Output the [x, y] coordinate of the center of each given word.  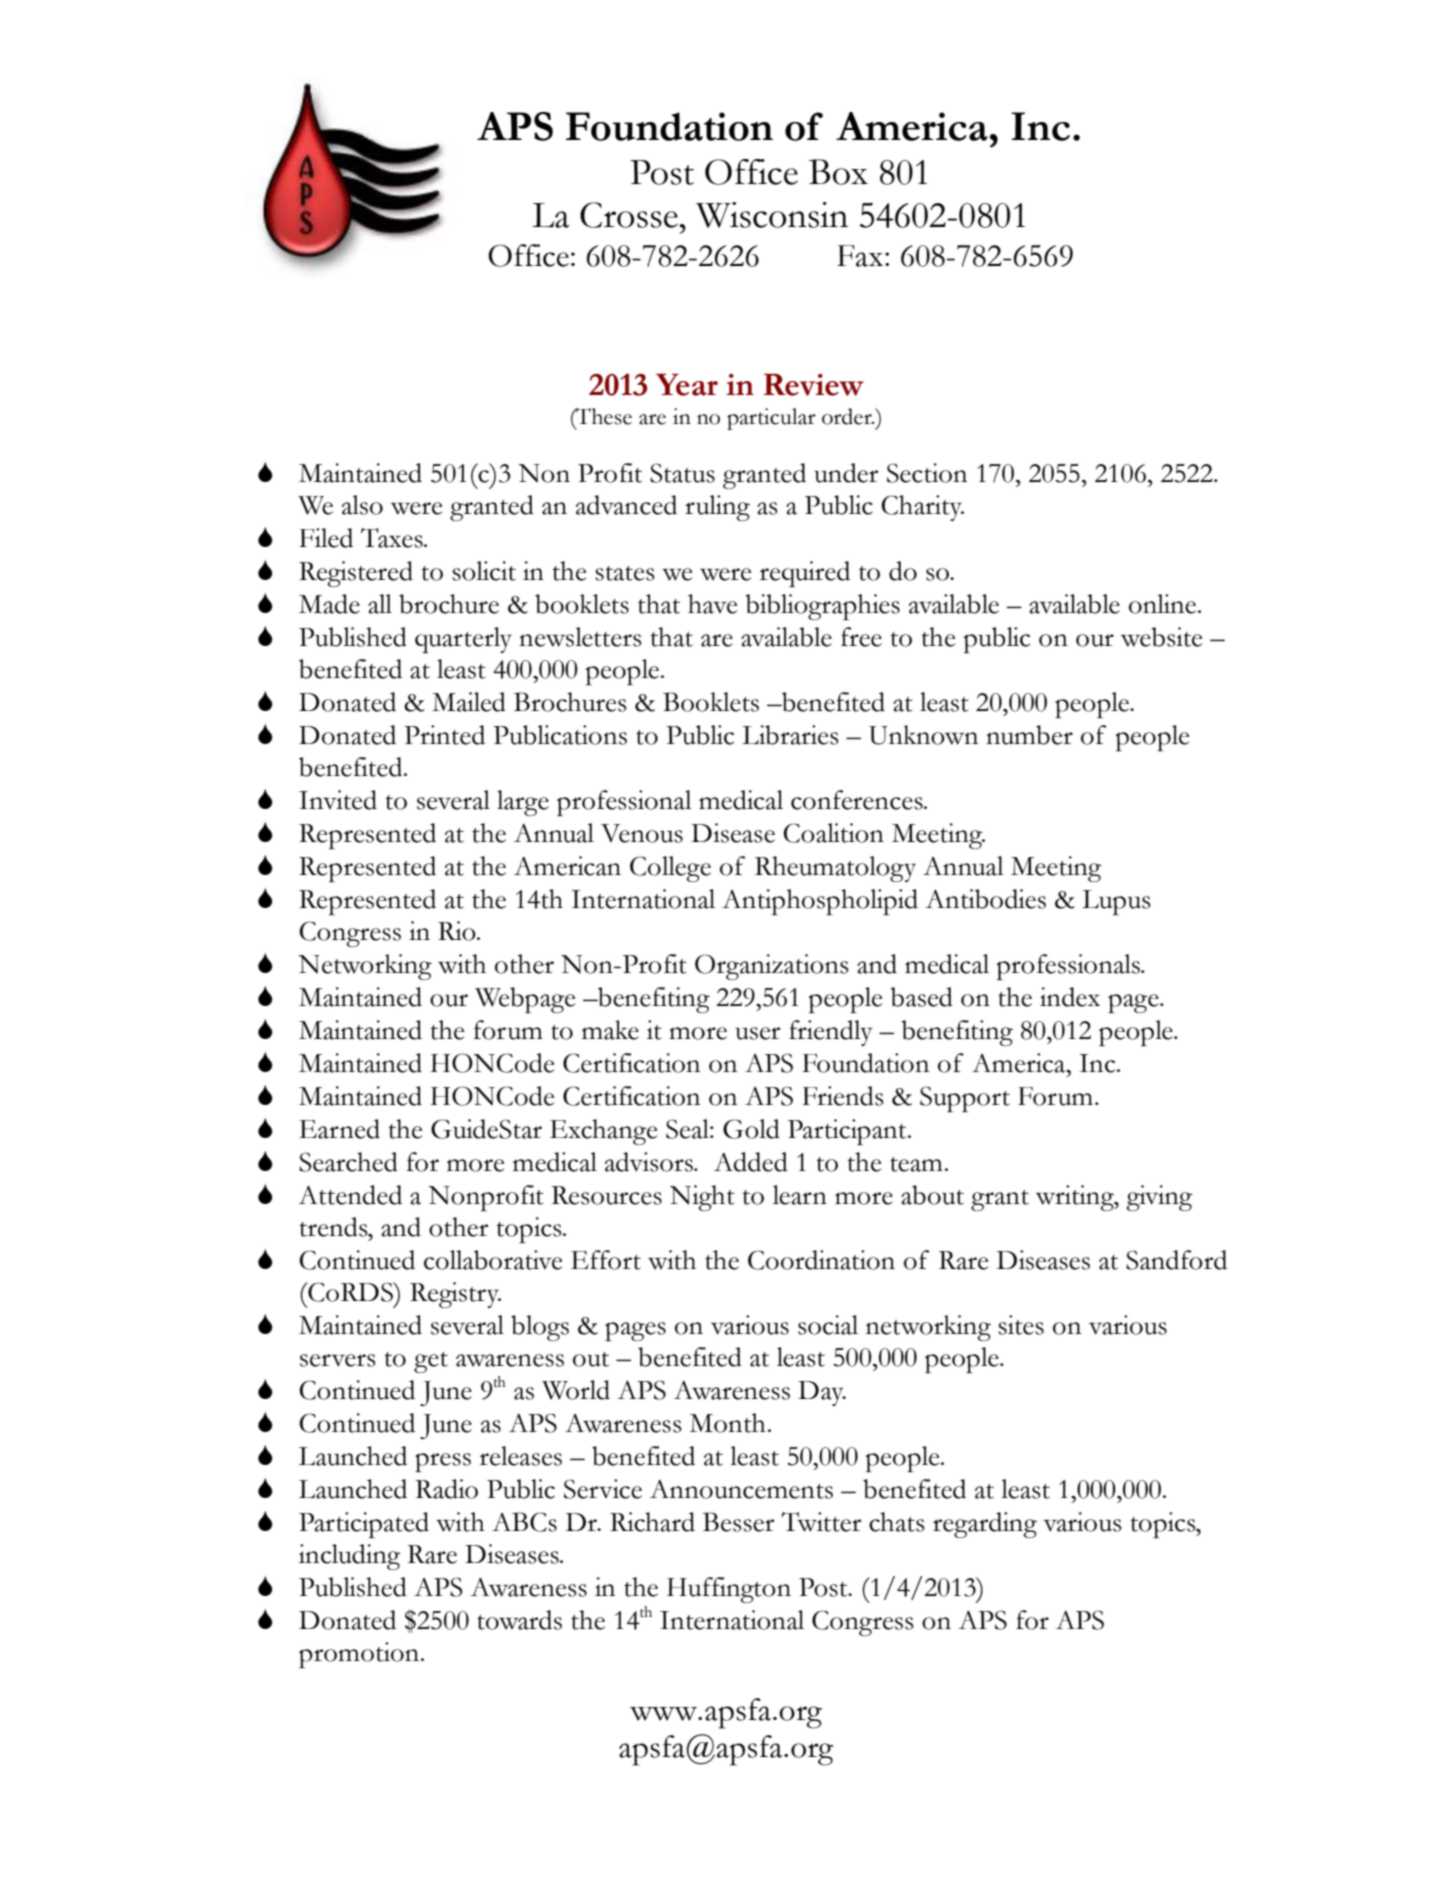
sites [1021, 1325]
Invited [338, 800]
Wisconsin [772, 215]
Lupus [1116, 902]
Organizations [772, 967]
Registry [455, 1295]
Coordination [821, 1260]
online [1164, 604]
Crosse [630, 215]
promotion [360, 1655]
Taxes [393, 538]
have [712, 604]
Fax [860, 256]
